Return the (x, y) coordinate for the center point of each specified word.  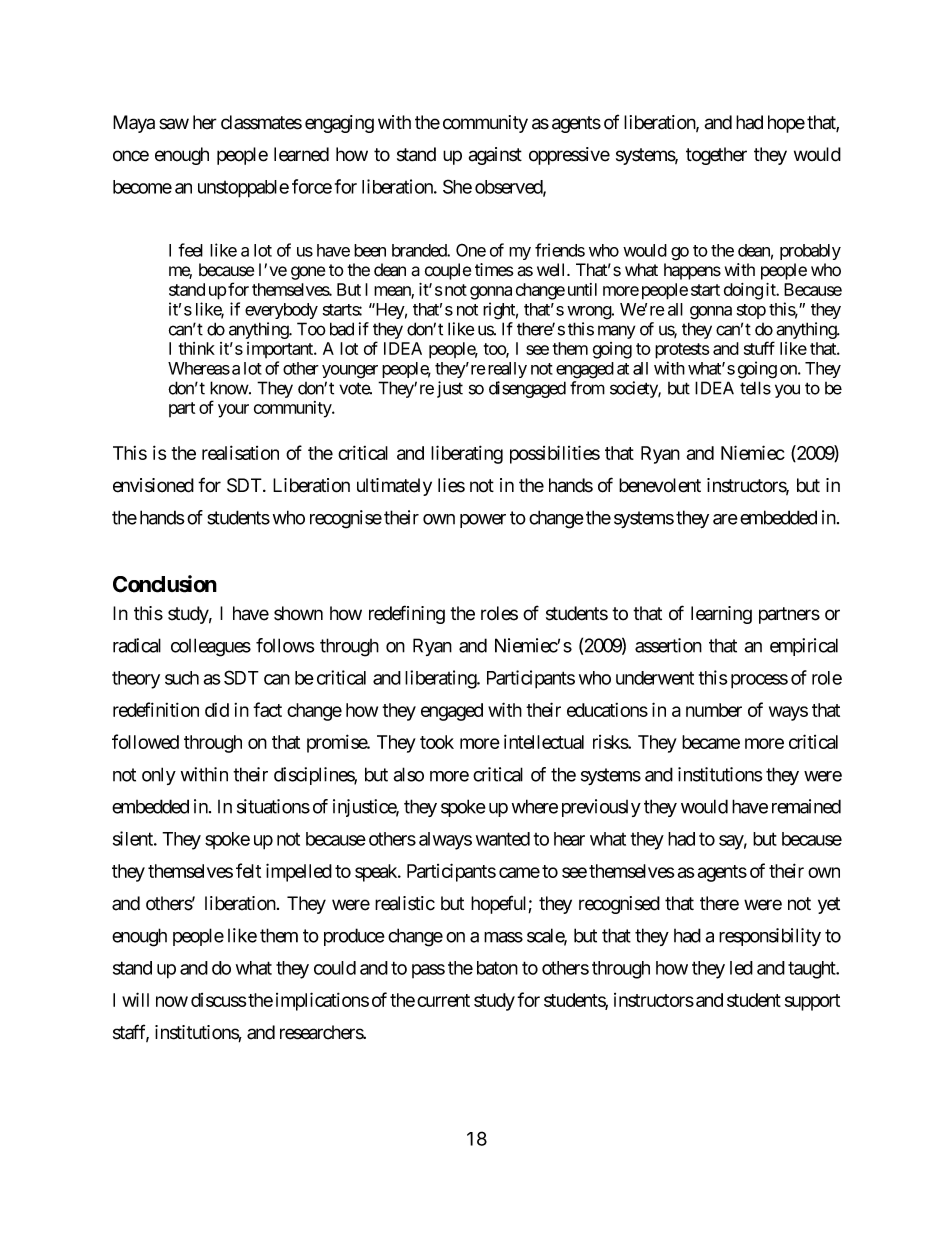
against (495, 156)
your (233, 411)
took (437, 742)
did (217, 710)
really (506, 370)
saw (174, 124)
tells (755, 388)
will (135, 999)
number (714, 710)
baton (497, 968)
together (716, 156)
